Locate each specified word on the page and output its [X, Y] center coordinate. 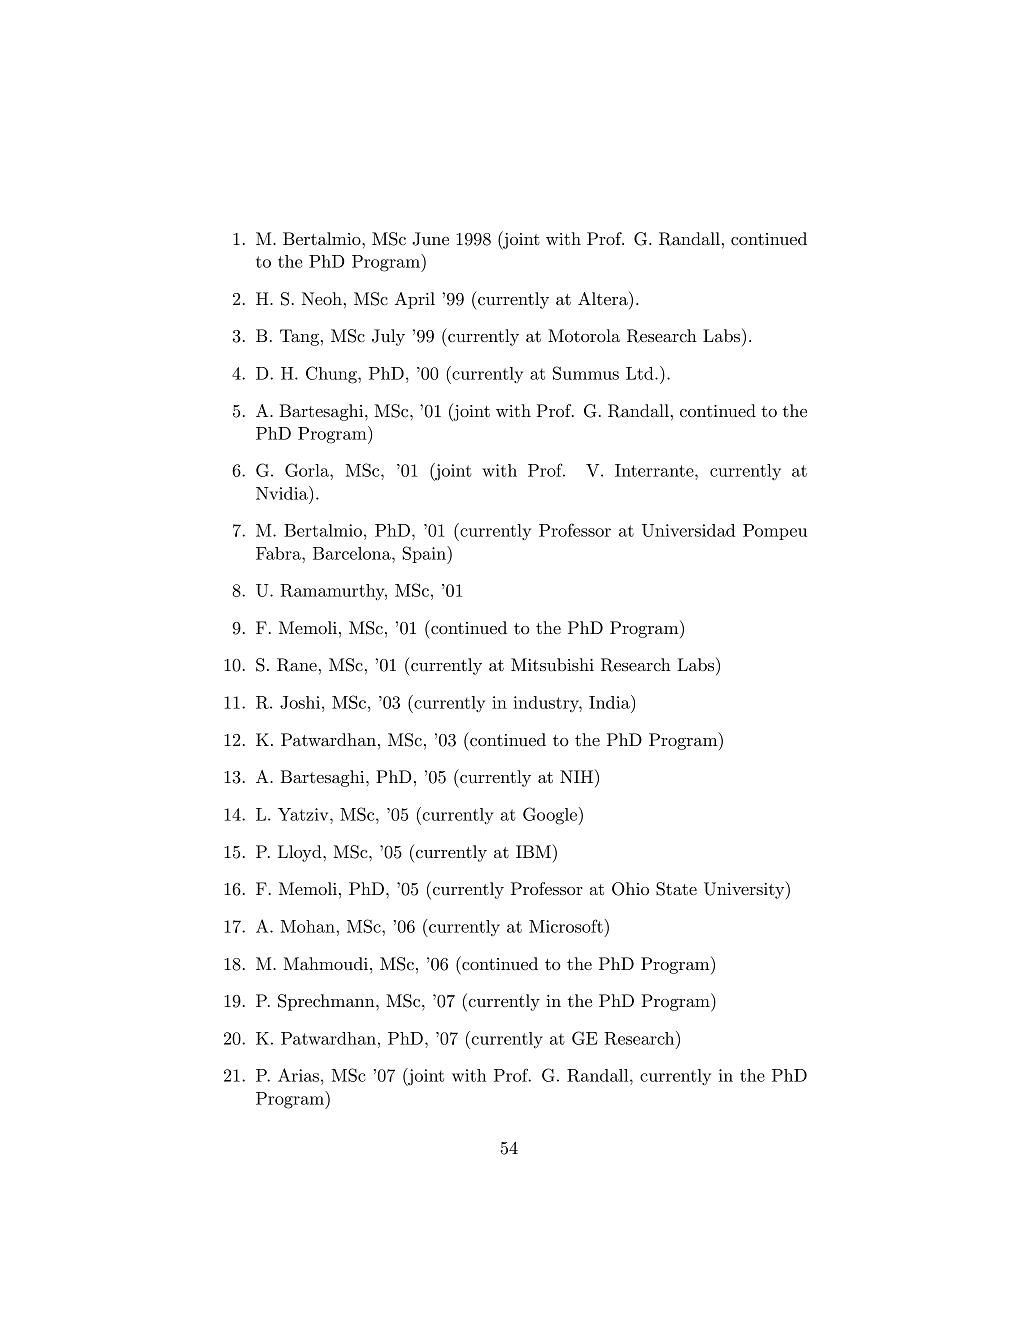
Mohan [308, 926]
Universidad [688, 530]
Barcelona [353, 553]
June [431, 239]
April [415, 300]
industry [547, 704]
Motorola [584, 335]
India [610, 702]
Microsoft [566, 926]
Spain [425, 555]
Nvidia [283, 493]
